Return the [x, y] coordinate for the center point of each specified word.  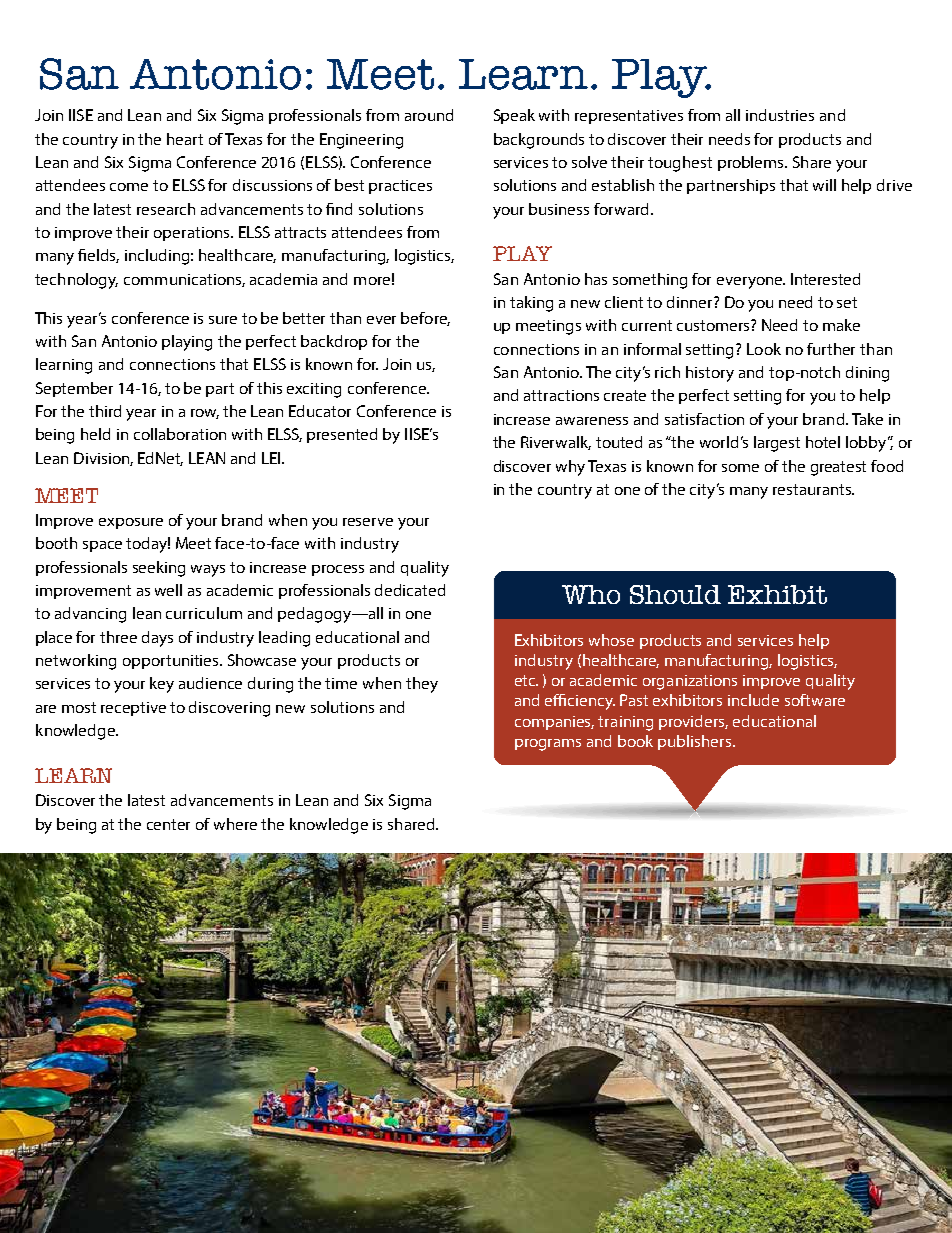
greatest [838, 468]
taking [531, 304]
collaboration [180, 434]
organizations [690, 682]
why [570, 468]
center [168, 824]
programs [548, 745]
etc [526, 680]
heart [185, 139]
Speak [514, 116]
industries [780, 115]
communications [184, 280]
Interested [825, 279]
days [157, 639]
